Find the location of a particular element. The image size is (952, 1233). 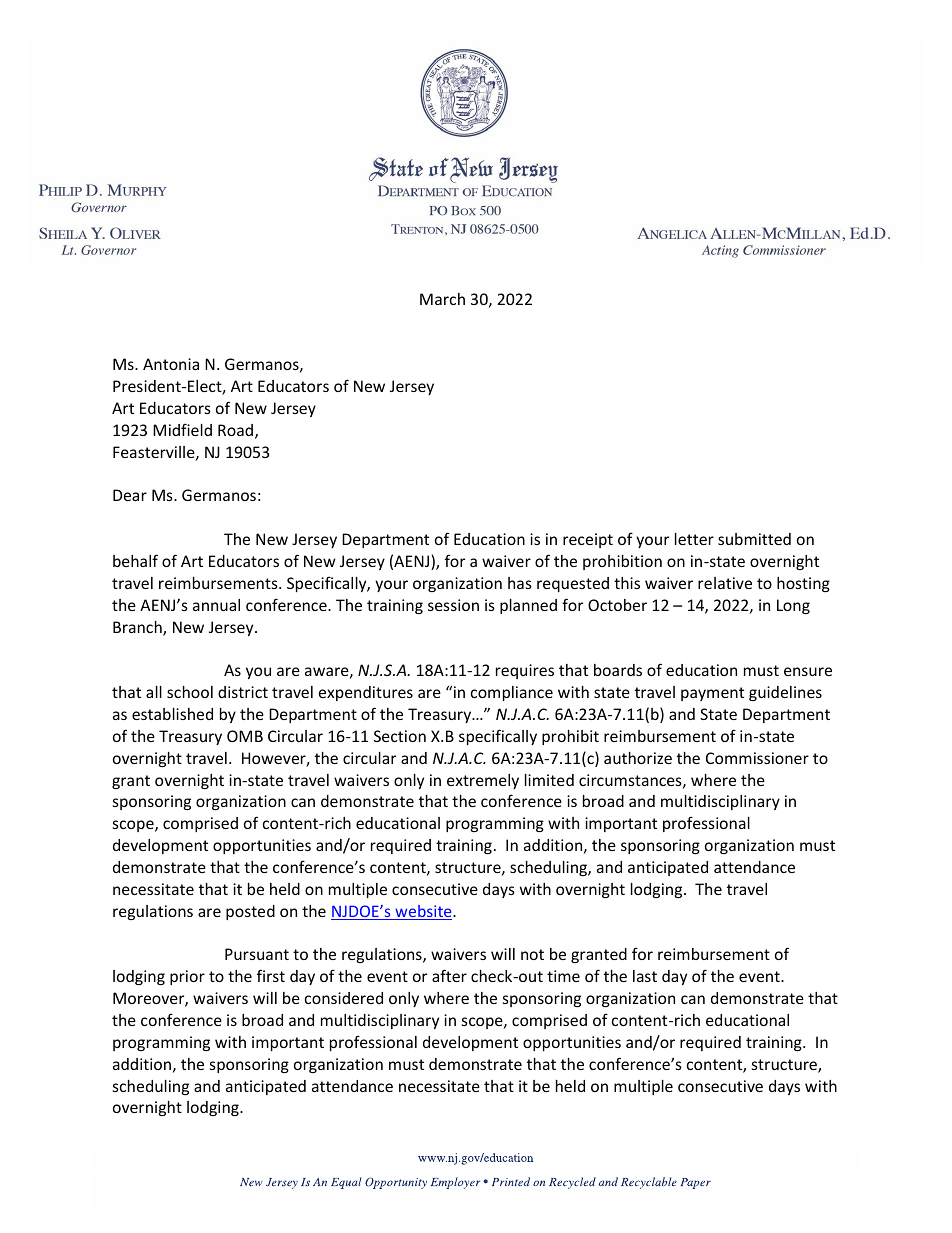

last is located at coordinates (645, 976).
